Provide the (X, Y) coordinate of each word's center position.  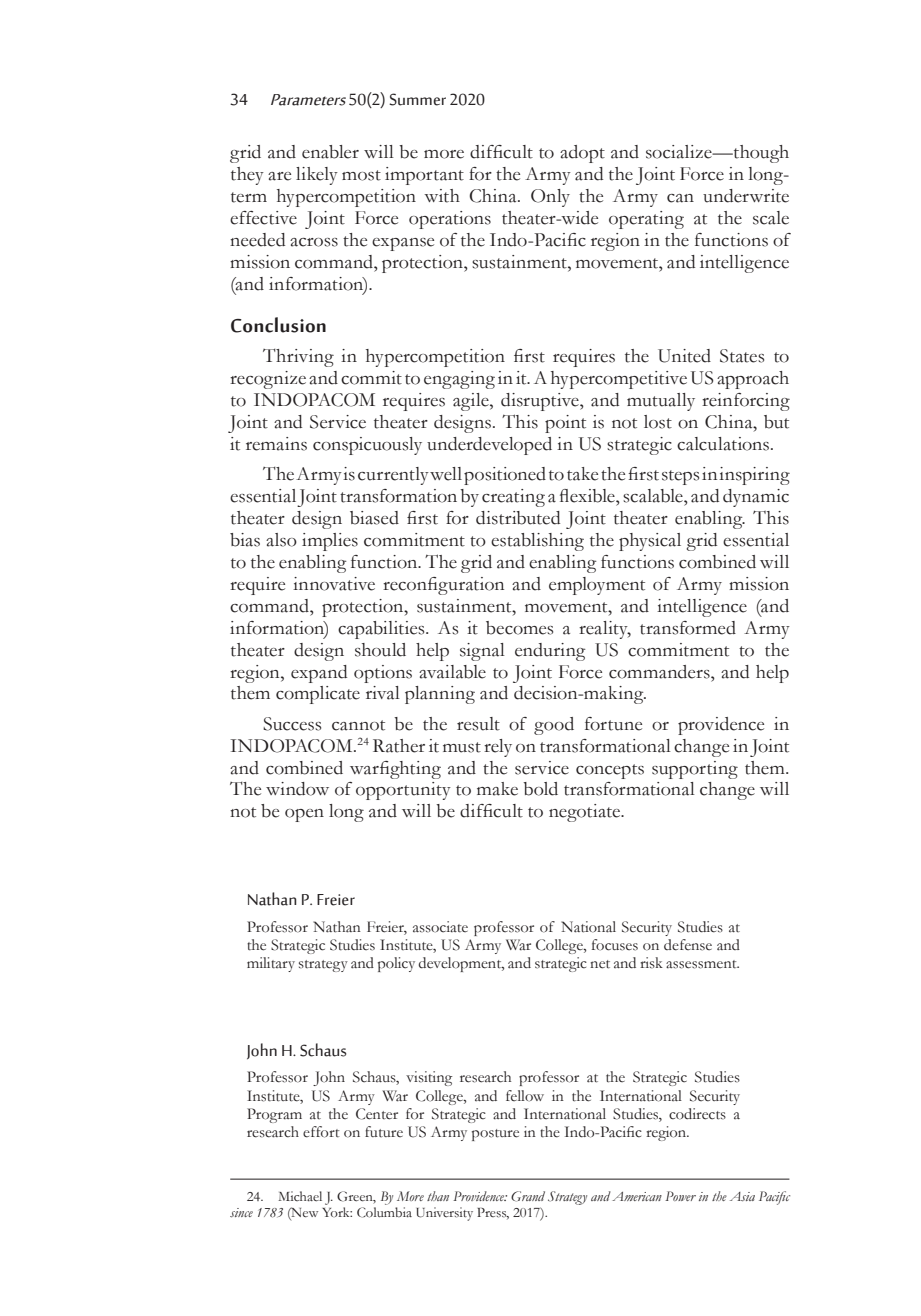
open (304, 815)
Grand (528, 1196)
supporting (695, 770)
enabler (330, 152)
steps (680, 477)
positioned (505, 476)
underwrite (746, 196)
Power (680, 1196)
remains (276, 444)
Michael (300, 1196)
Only (550, 198)
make (497, 789)
